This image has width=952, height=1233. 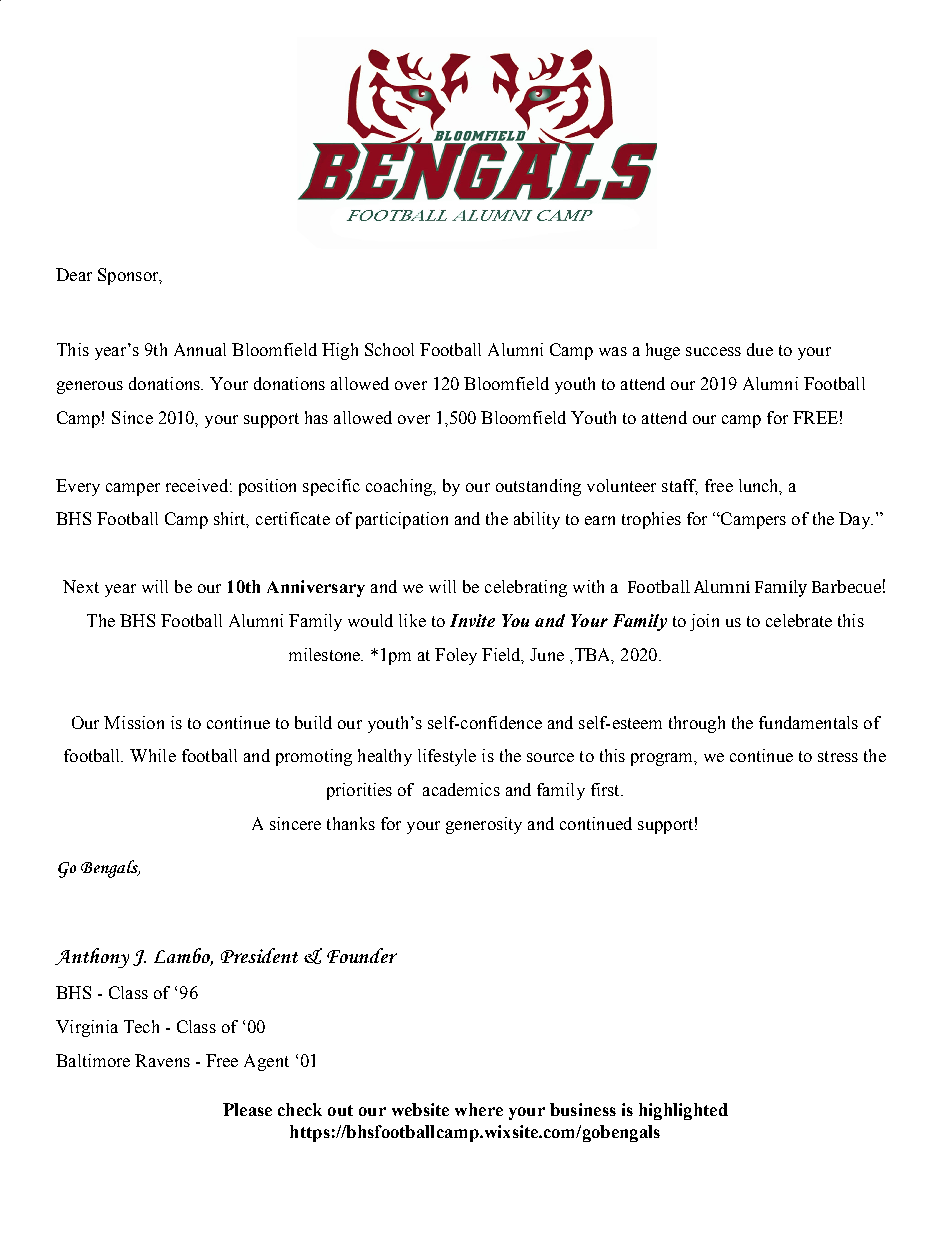 I want to click on where, so click(x=479, y=1109).
